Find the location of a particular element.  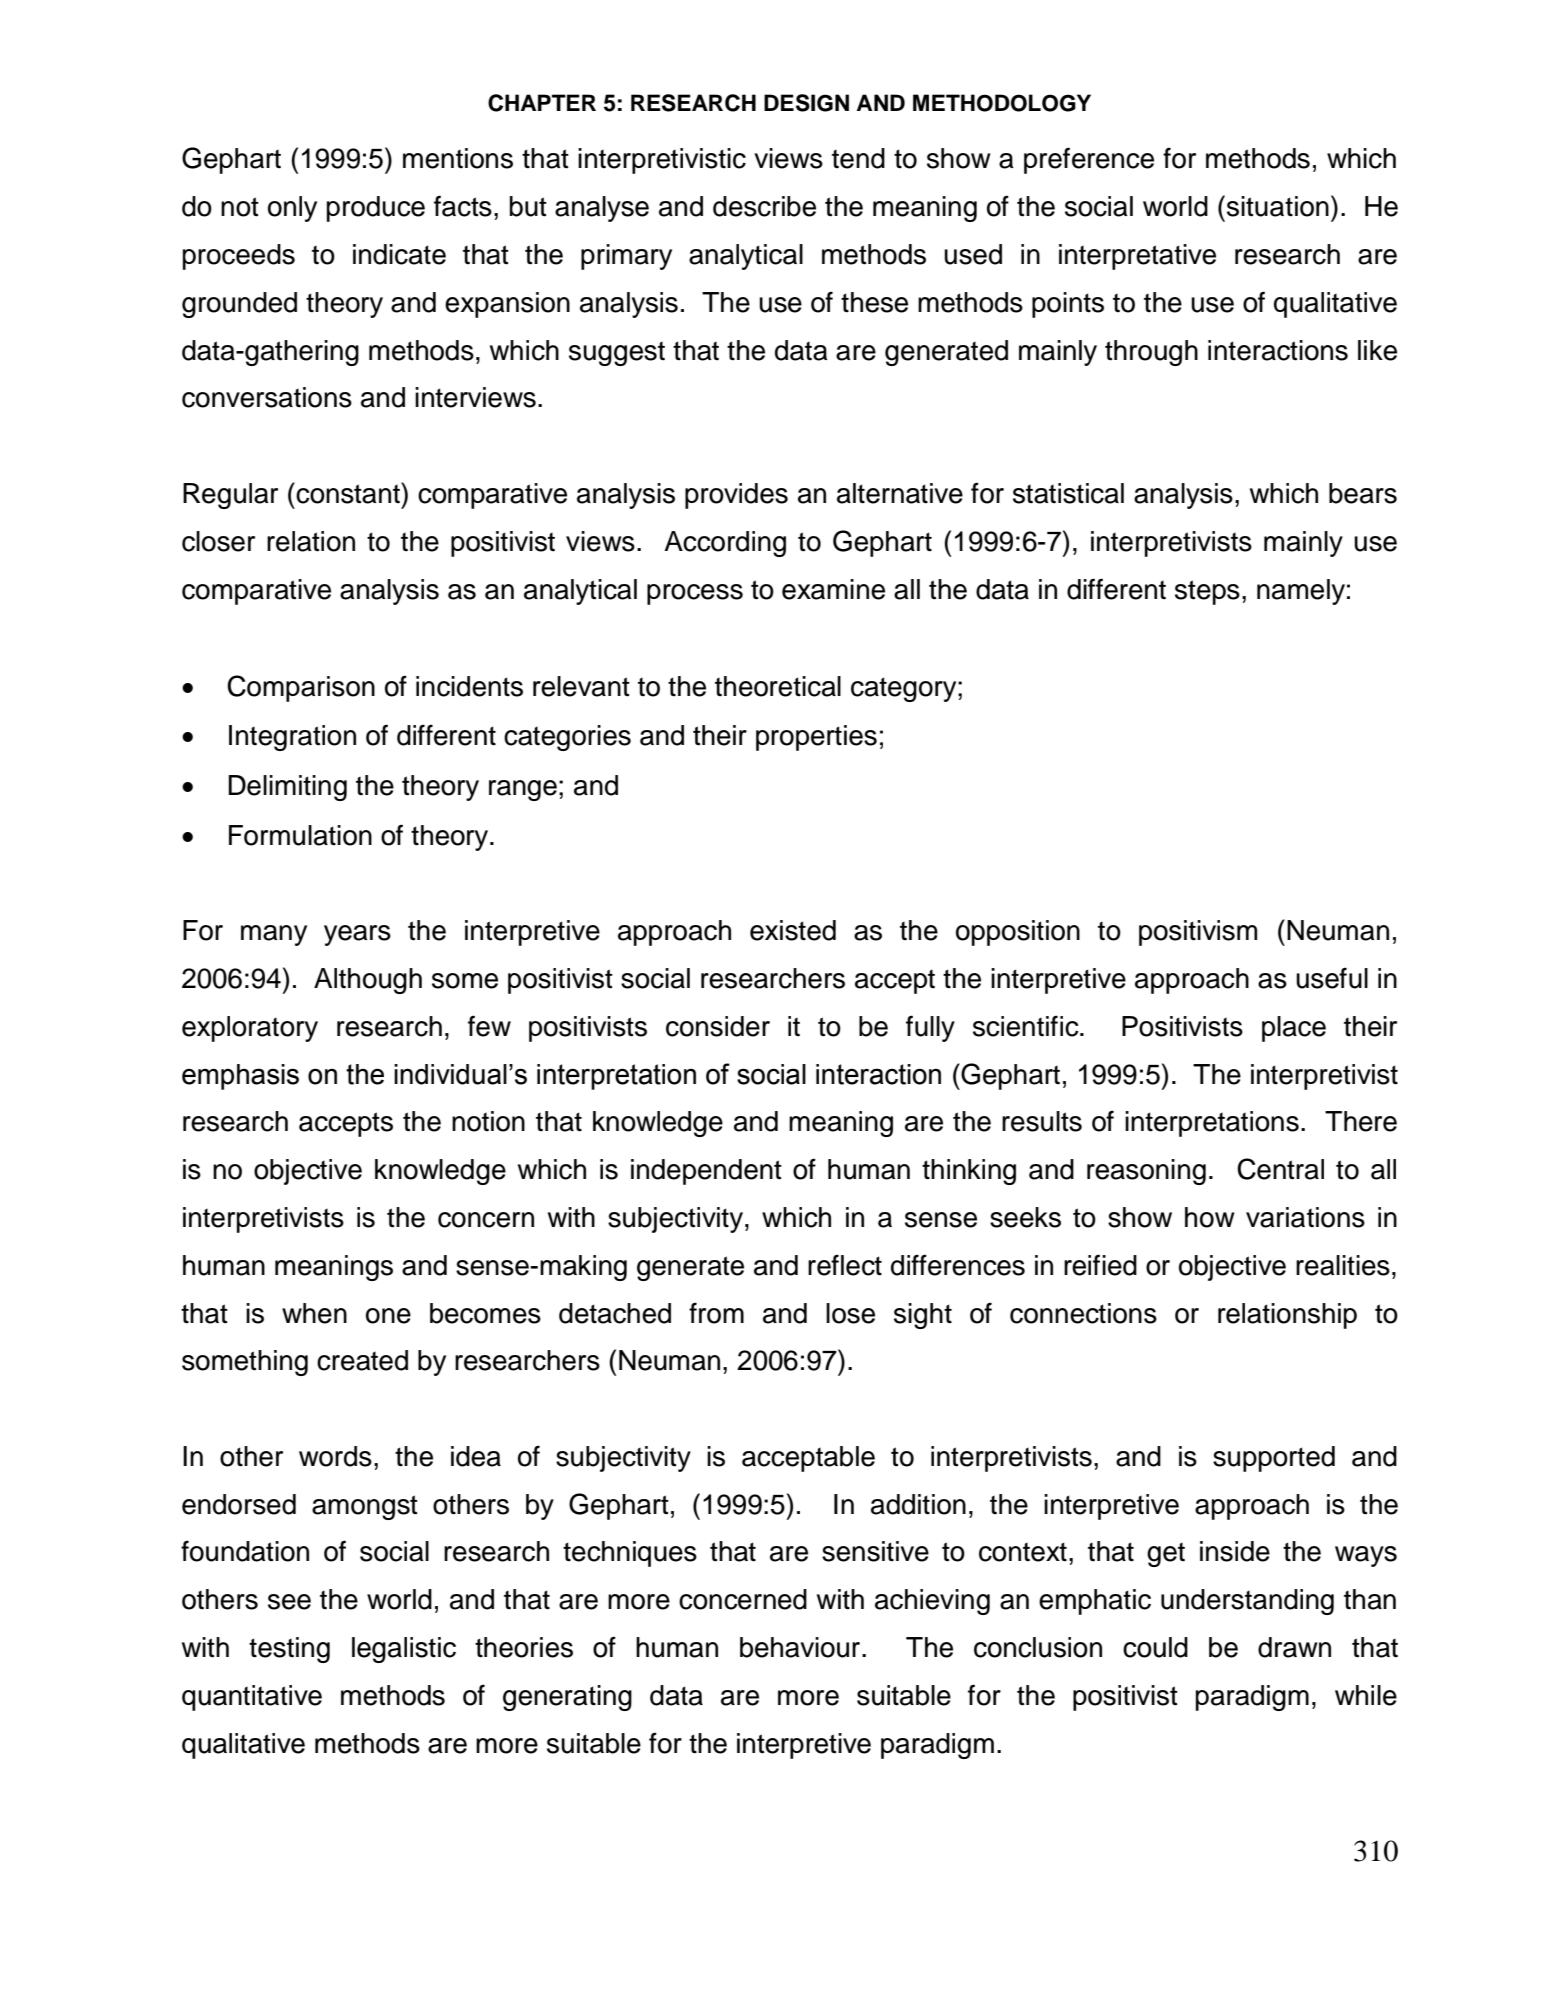

theoretical is located at coordinates (778, 686).
